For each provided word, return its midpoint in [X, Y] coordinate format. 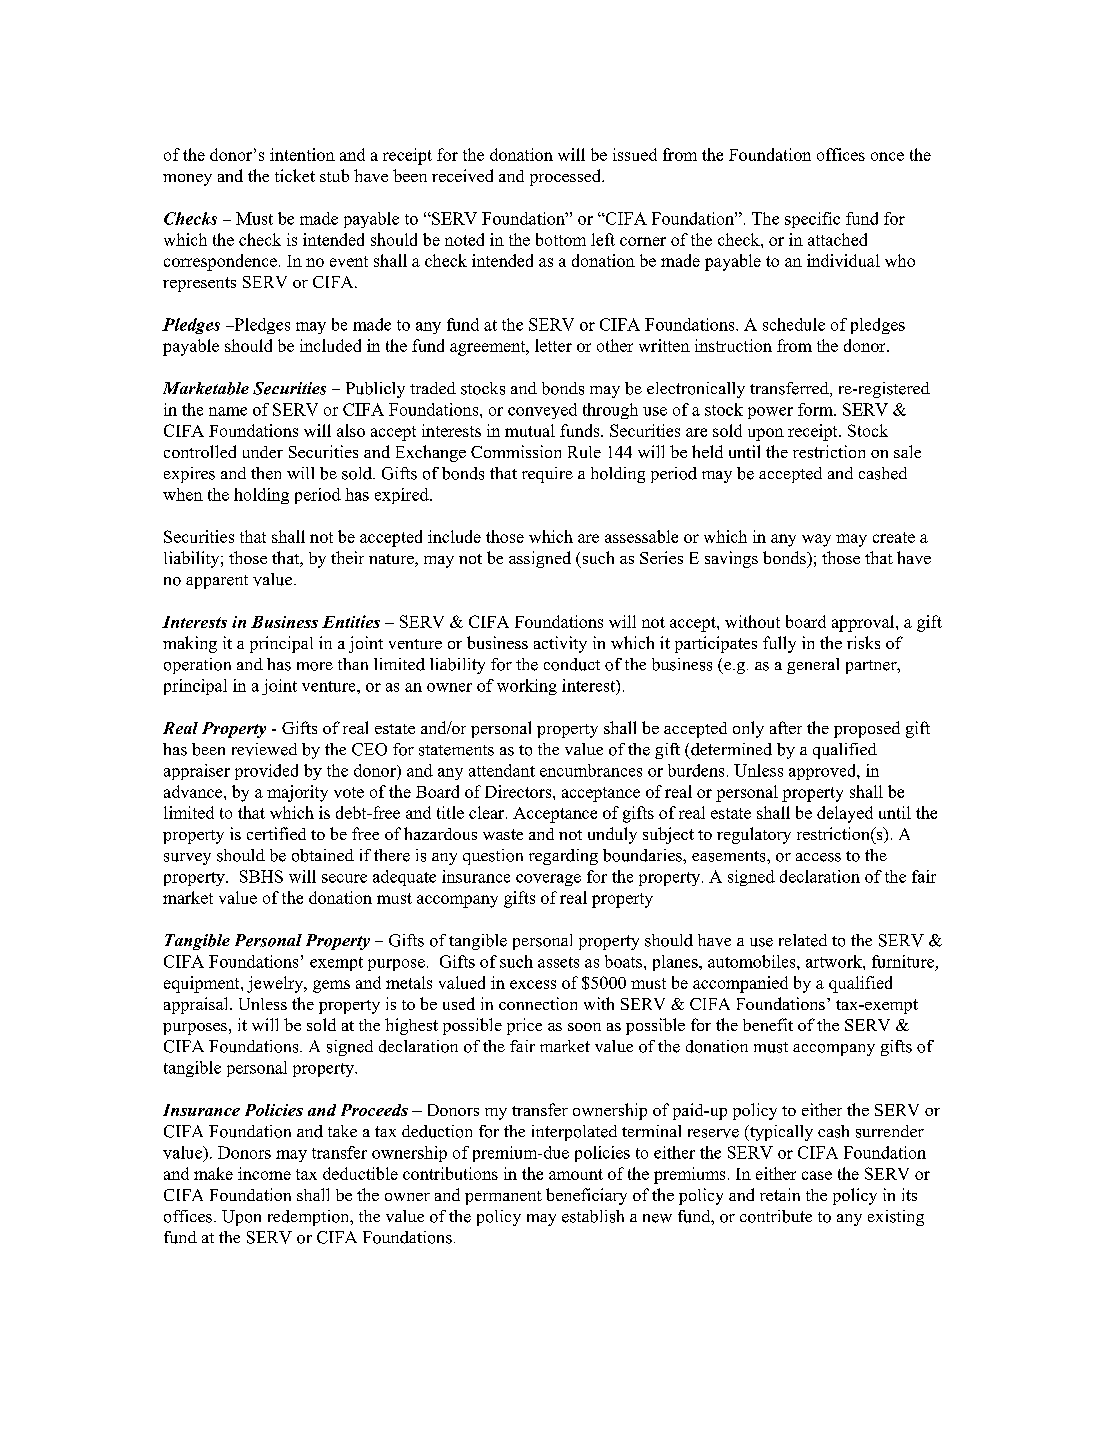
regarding [563, 857]
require [547, 475]
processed [566, 177]
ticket [295, 175]
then [266, 473]
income [264, 1173]
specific [812, 220]
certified [276, 833]
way [816, 540]
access [818, 857]
